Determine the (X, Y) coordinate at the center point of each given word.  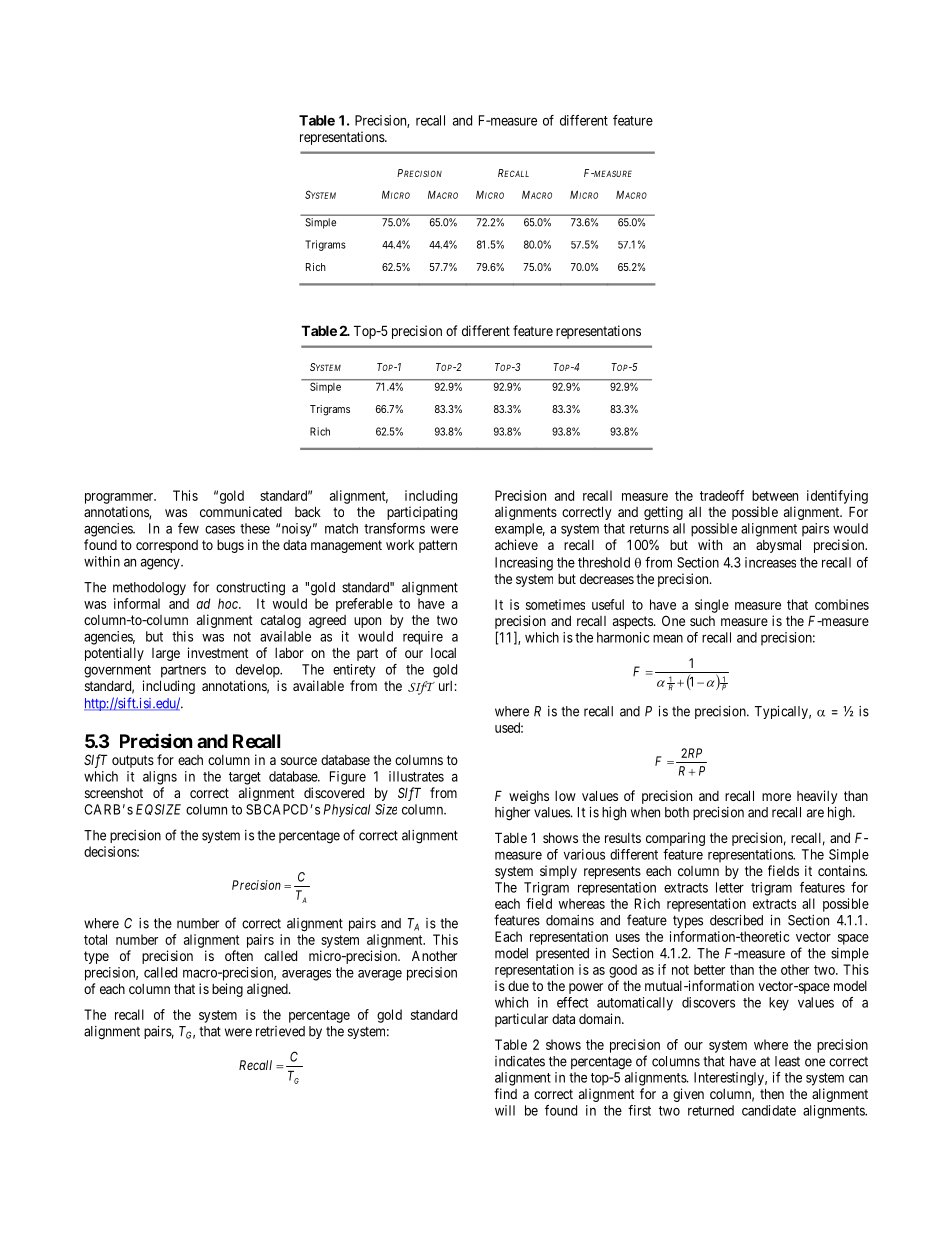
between (775, 495)
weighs (529, 797)
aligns (160, 778)
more (776, 797)
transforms (394, 528)
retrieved (280, 1031)
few (188, 528)
